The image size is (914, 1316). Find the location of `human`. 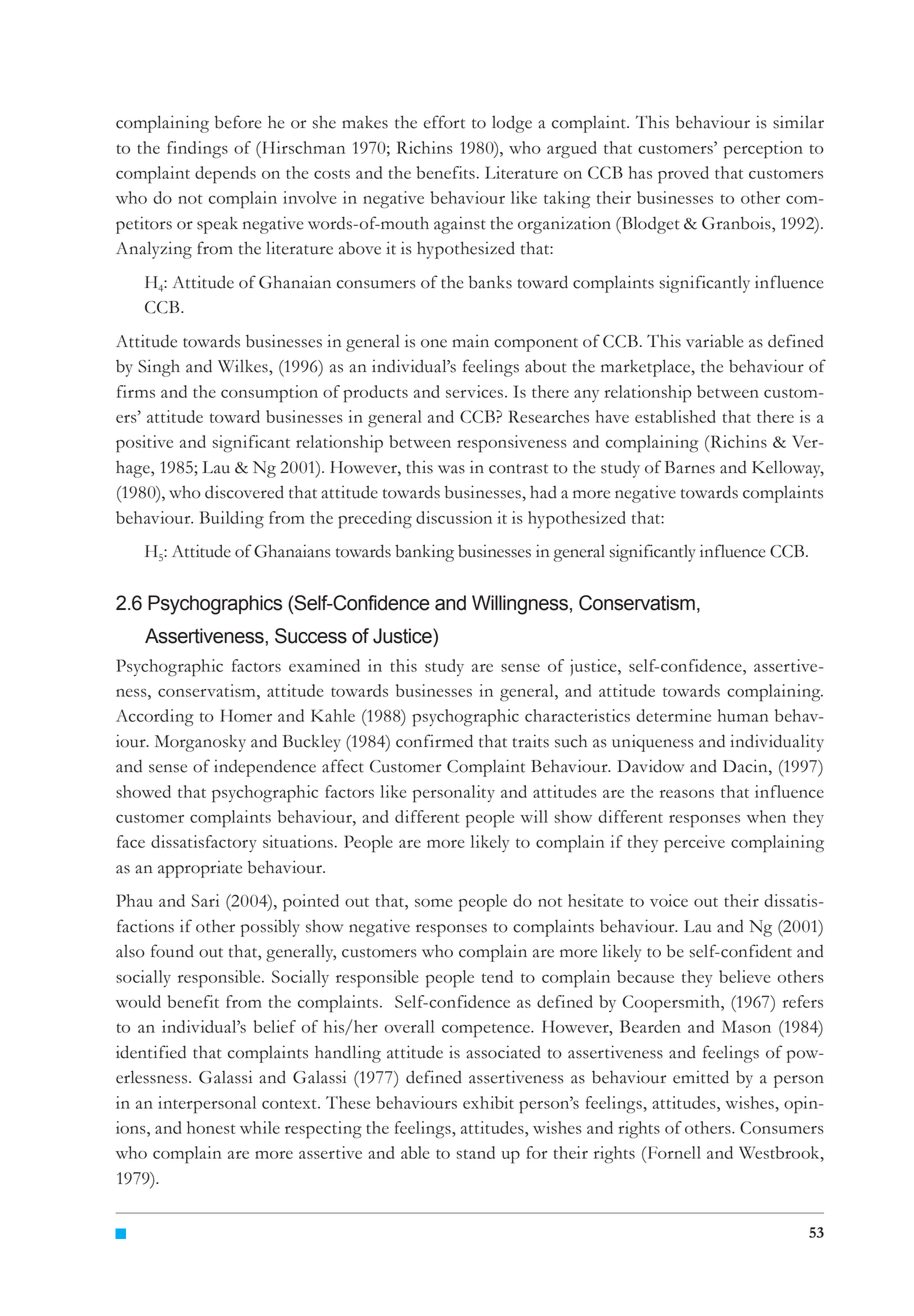

human is located at coordinates (743, 715).
